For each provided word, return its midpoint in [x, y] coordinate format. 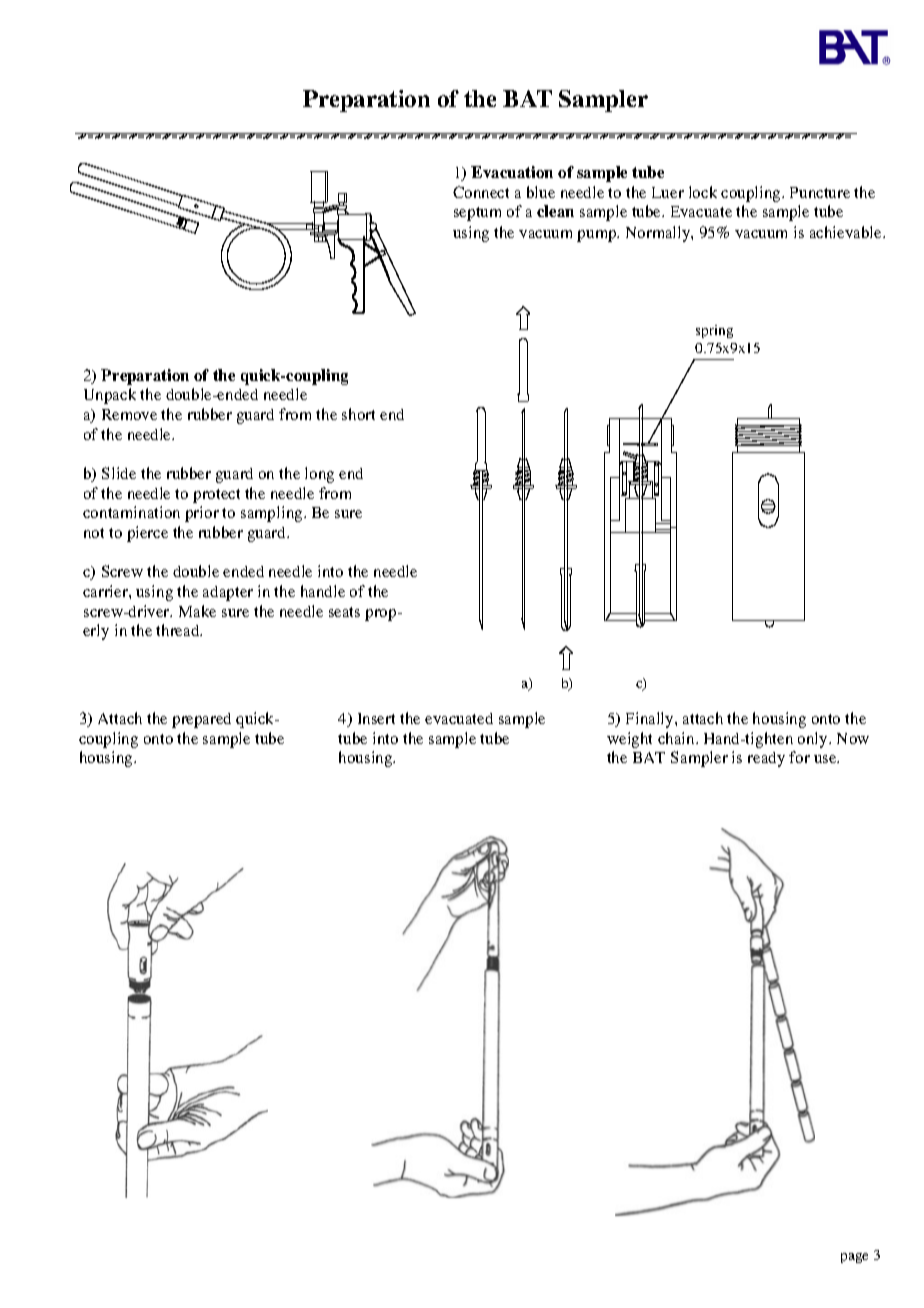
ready [766, 759]
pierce [147, 534]
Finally [651, 720]
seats [344, 612]
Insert [376, 718]
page [854, 1258]
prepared [201, 720]
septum [477, 214]
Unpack [110, 396]
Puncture [820, 192]
